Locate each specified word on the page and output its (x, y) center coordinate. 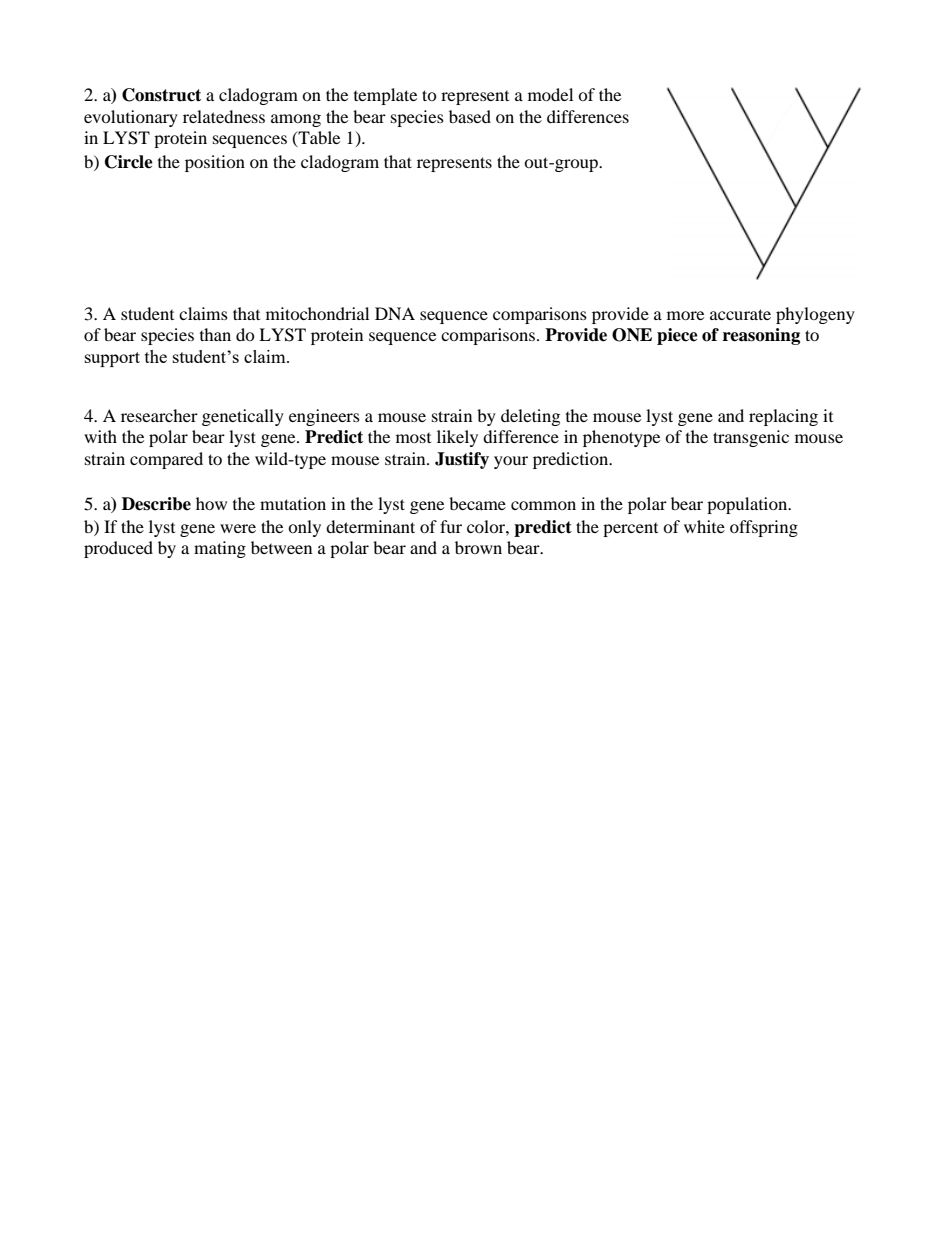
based (470, 116)
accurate (740, 314)
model (550, 94)
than (215, 334)
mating (220, 549)
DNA (395, 313)
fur (451, 526)
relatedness (224, 116)
